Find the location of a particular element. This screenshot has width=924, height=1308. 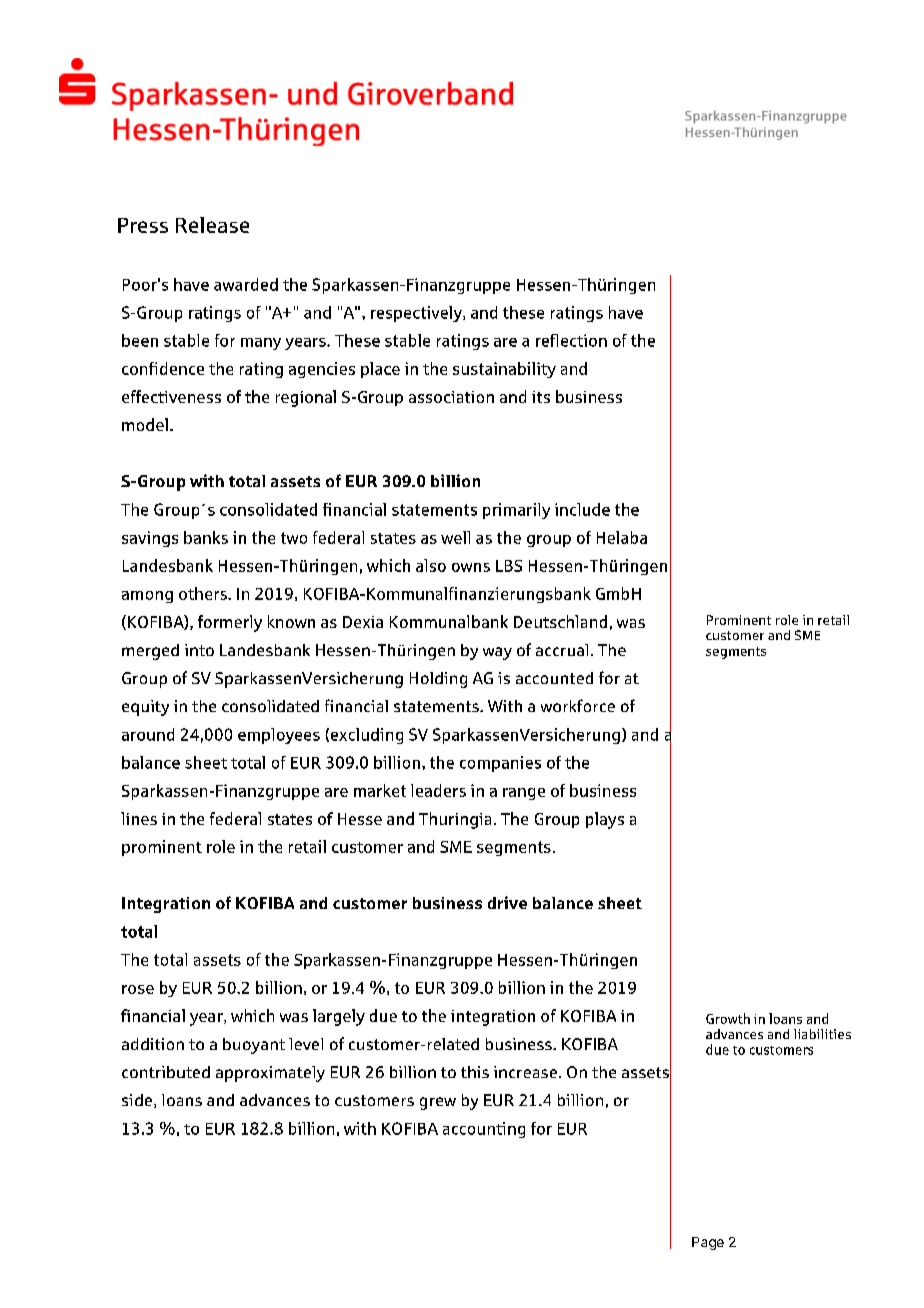

employees is located at coordinates (279, 736).
